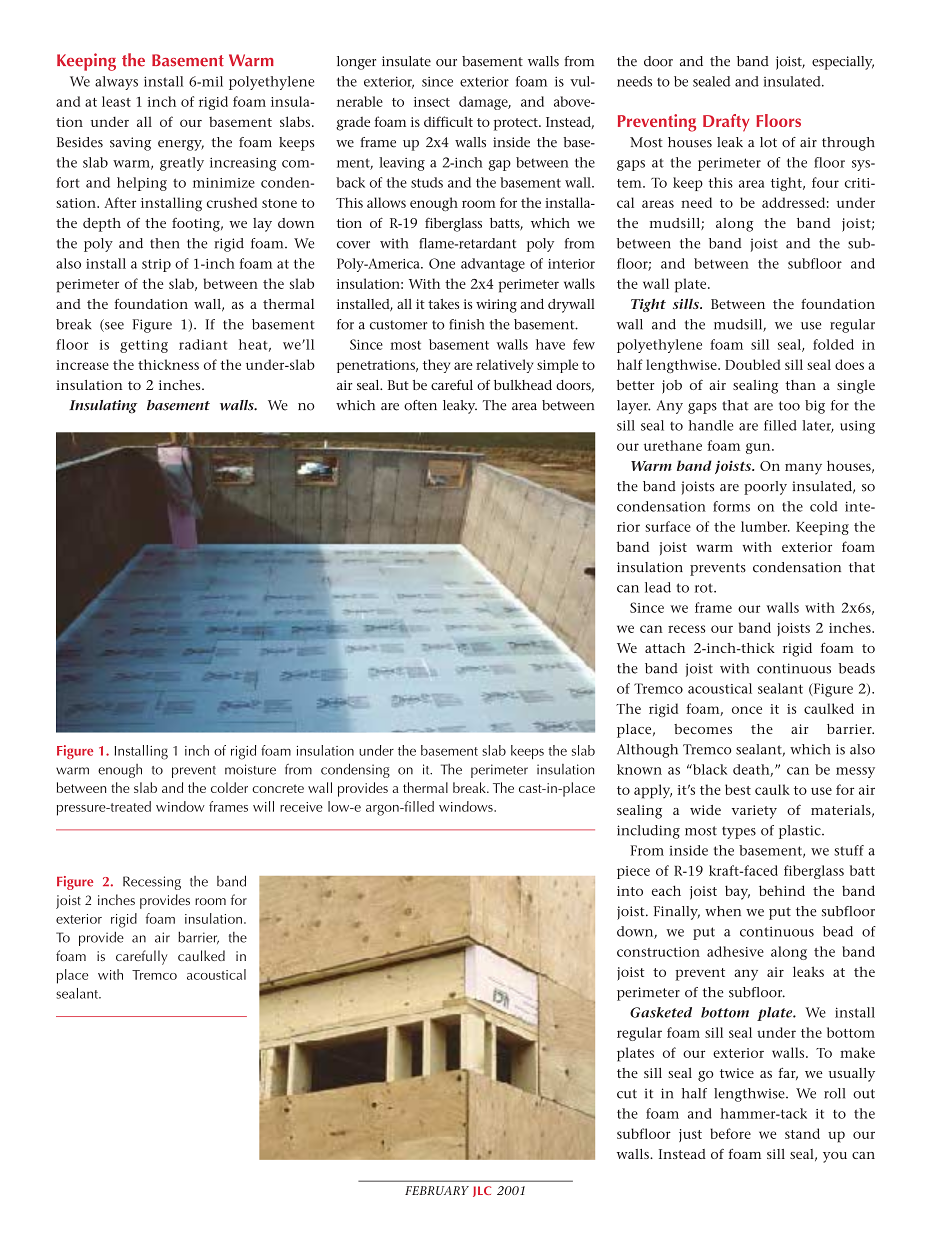 The image size is (952, 1233). What do you see at coordinates (448, 121) in the screenshot?
I see `difficult` at bounding box center [448, 121].
